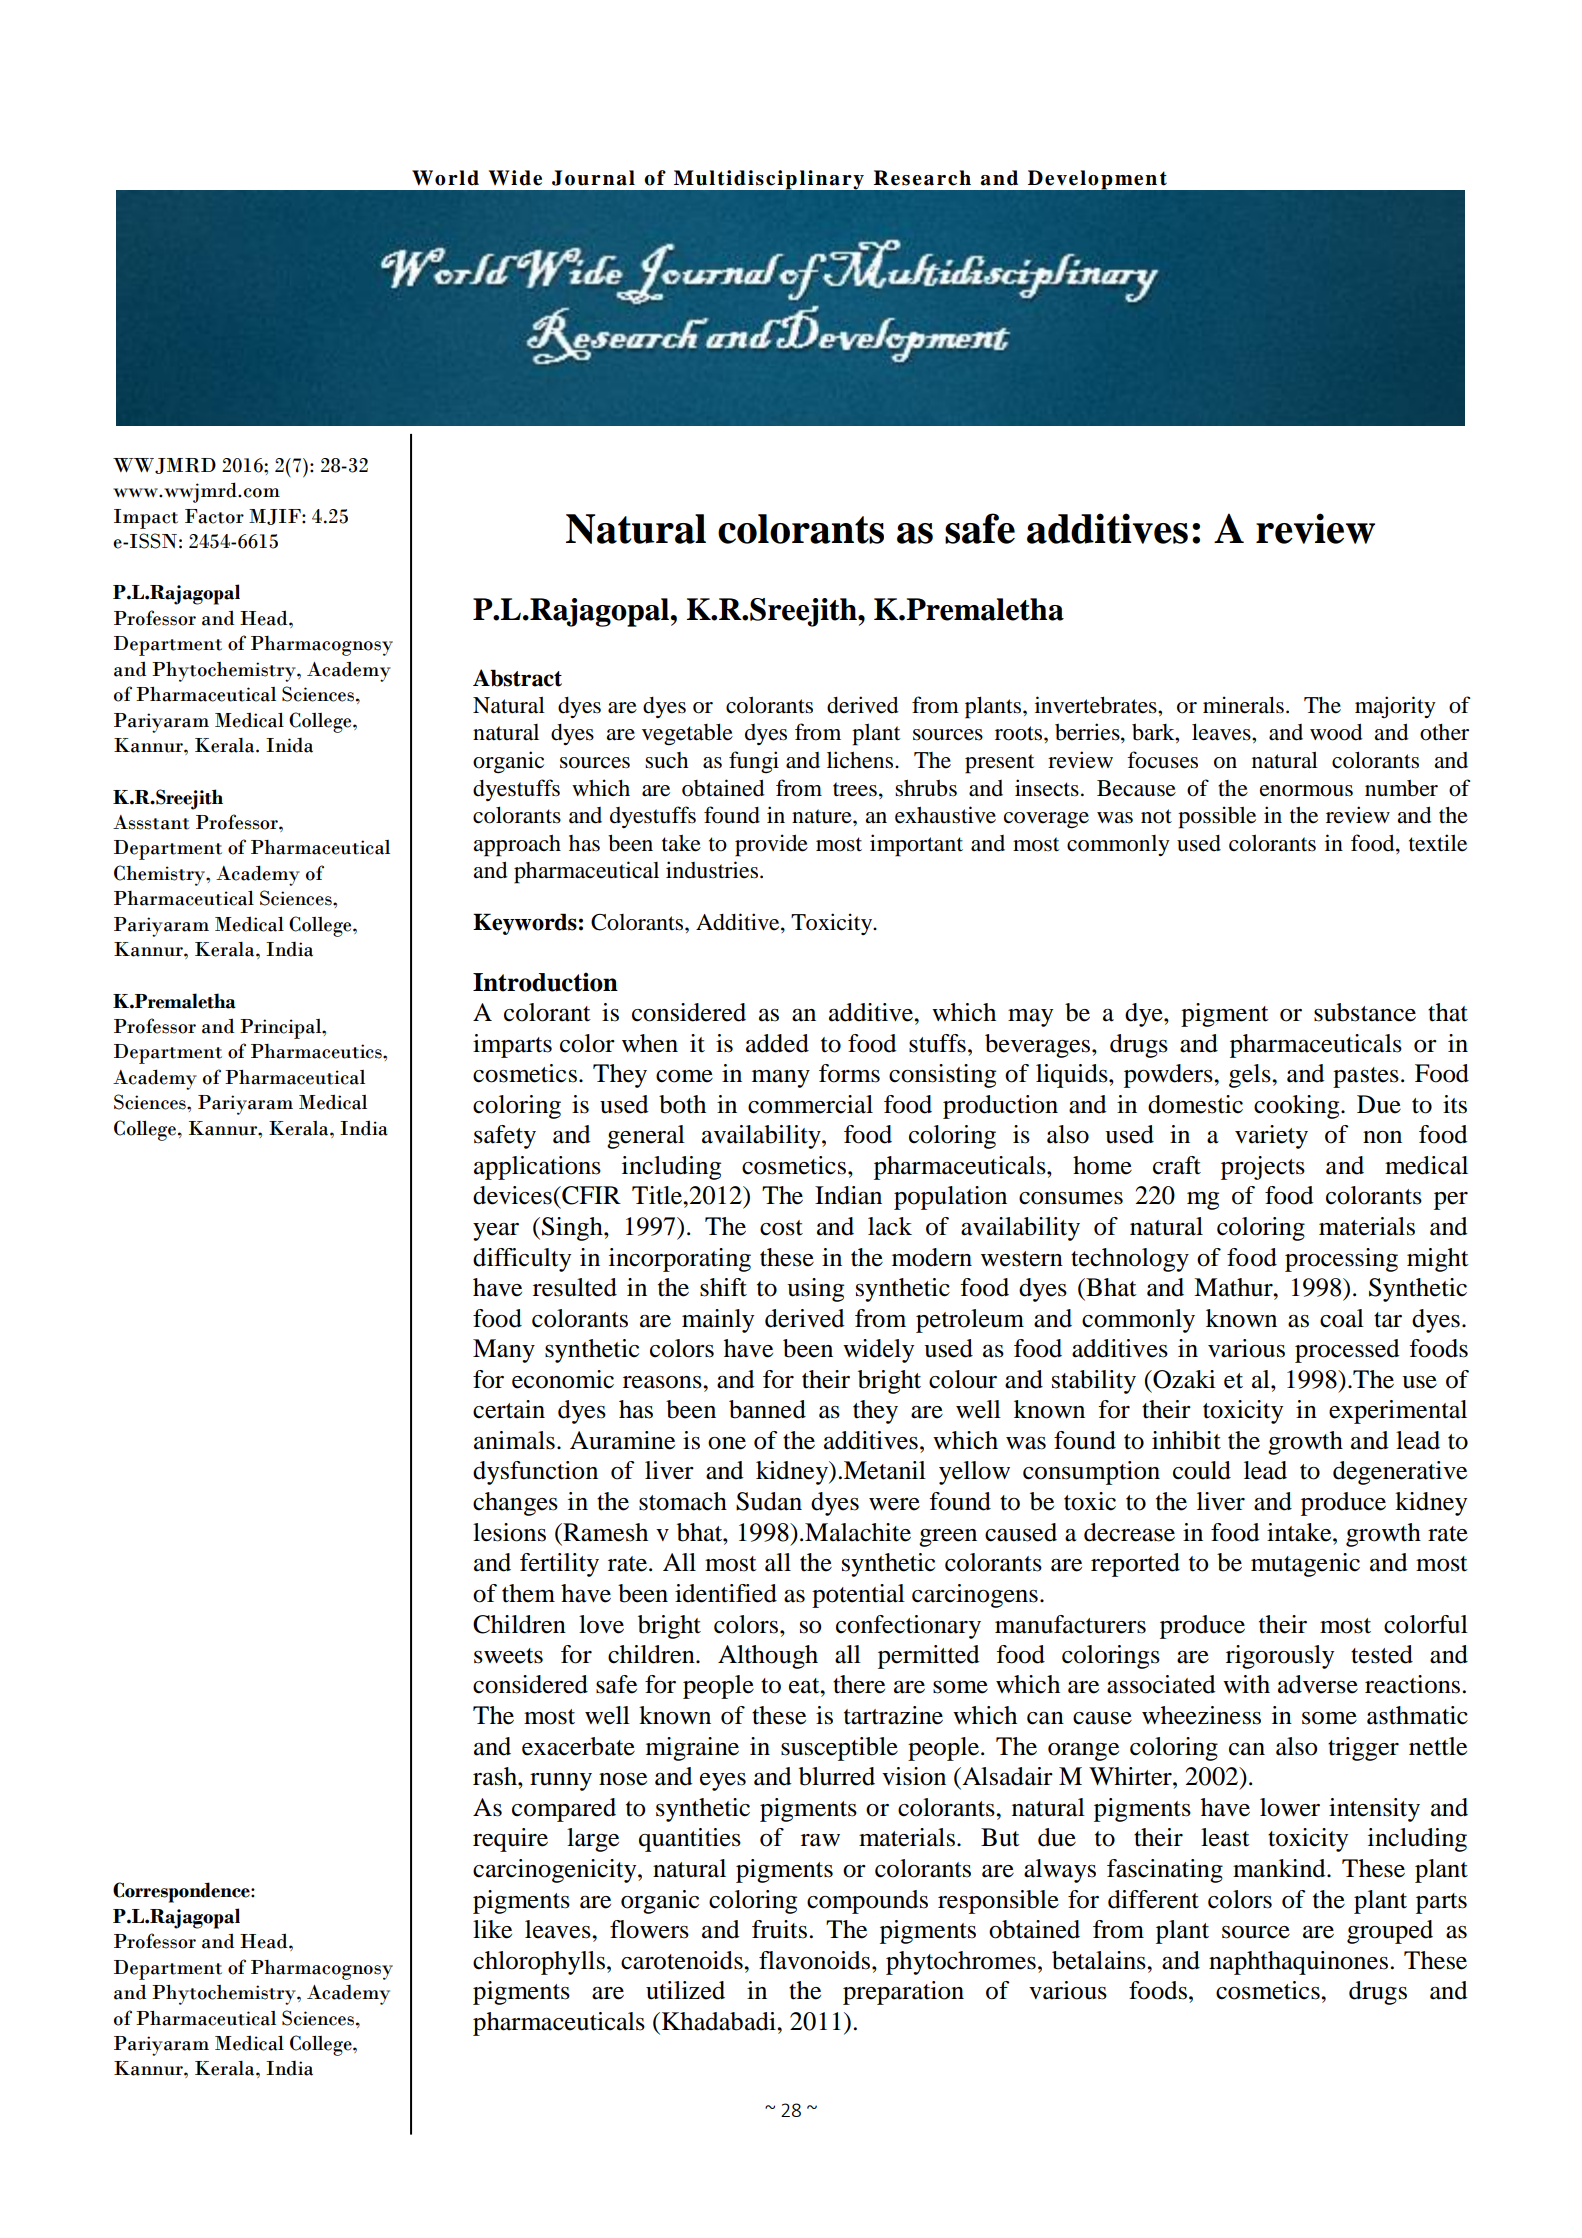  What do you see at coordinates (1243, 705) in the page?
I see `minerals` at bounding box center [1243, 705].
